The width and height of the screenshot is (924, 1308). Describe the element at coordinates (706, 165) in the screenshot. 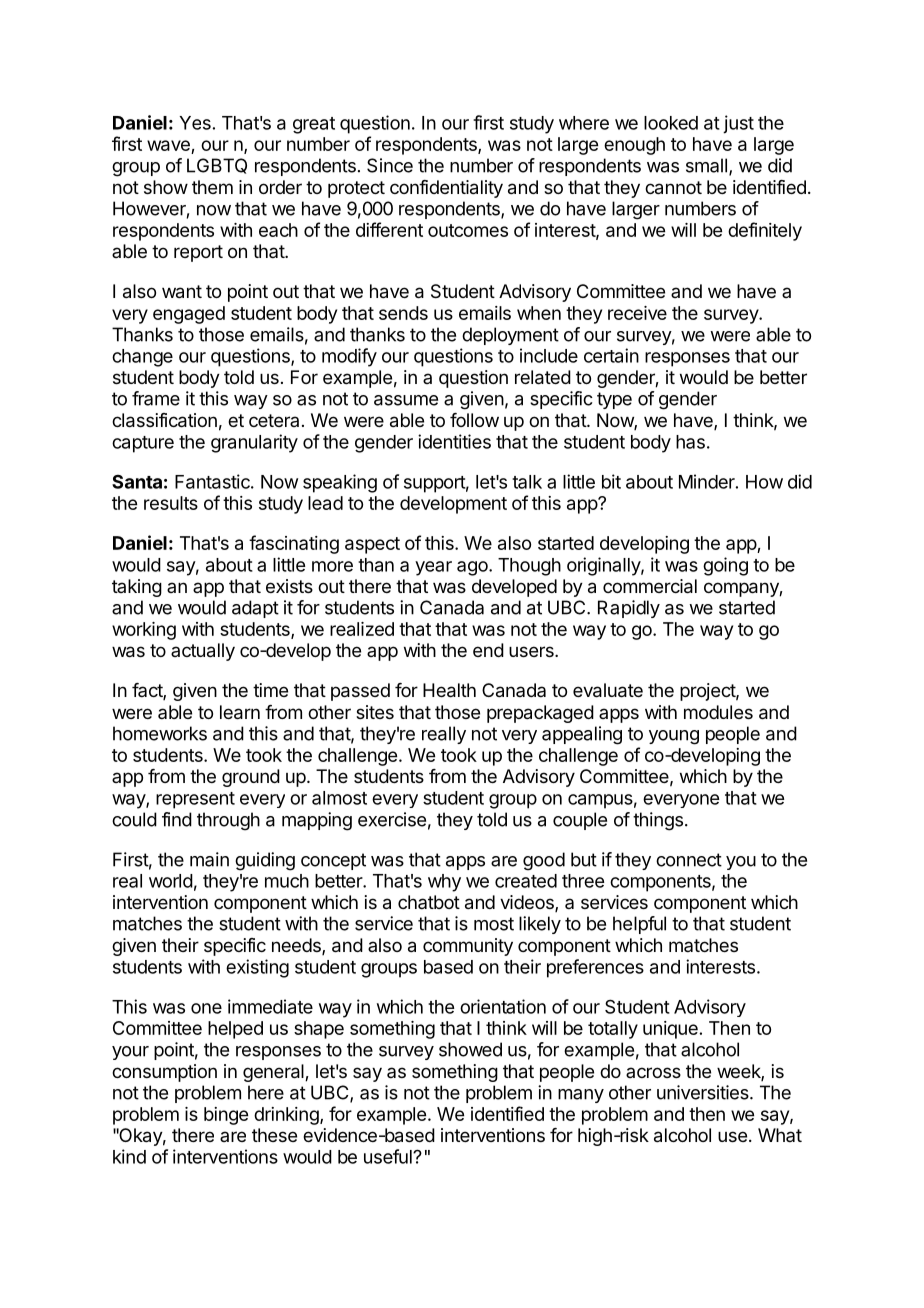

I see `small` at that location.
